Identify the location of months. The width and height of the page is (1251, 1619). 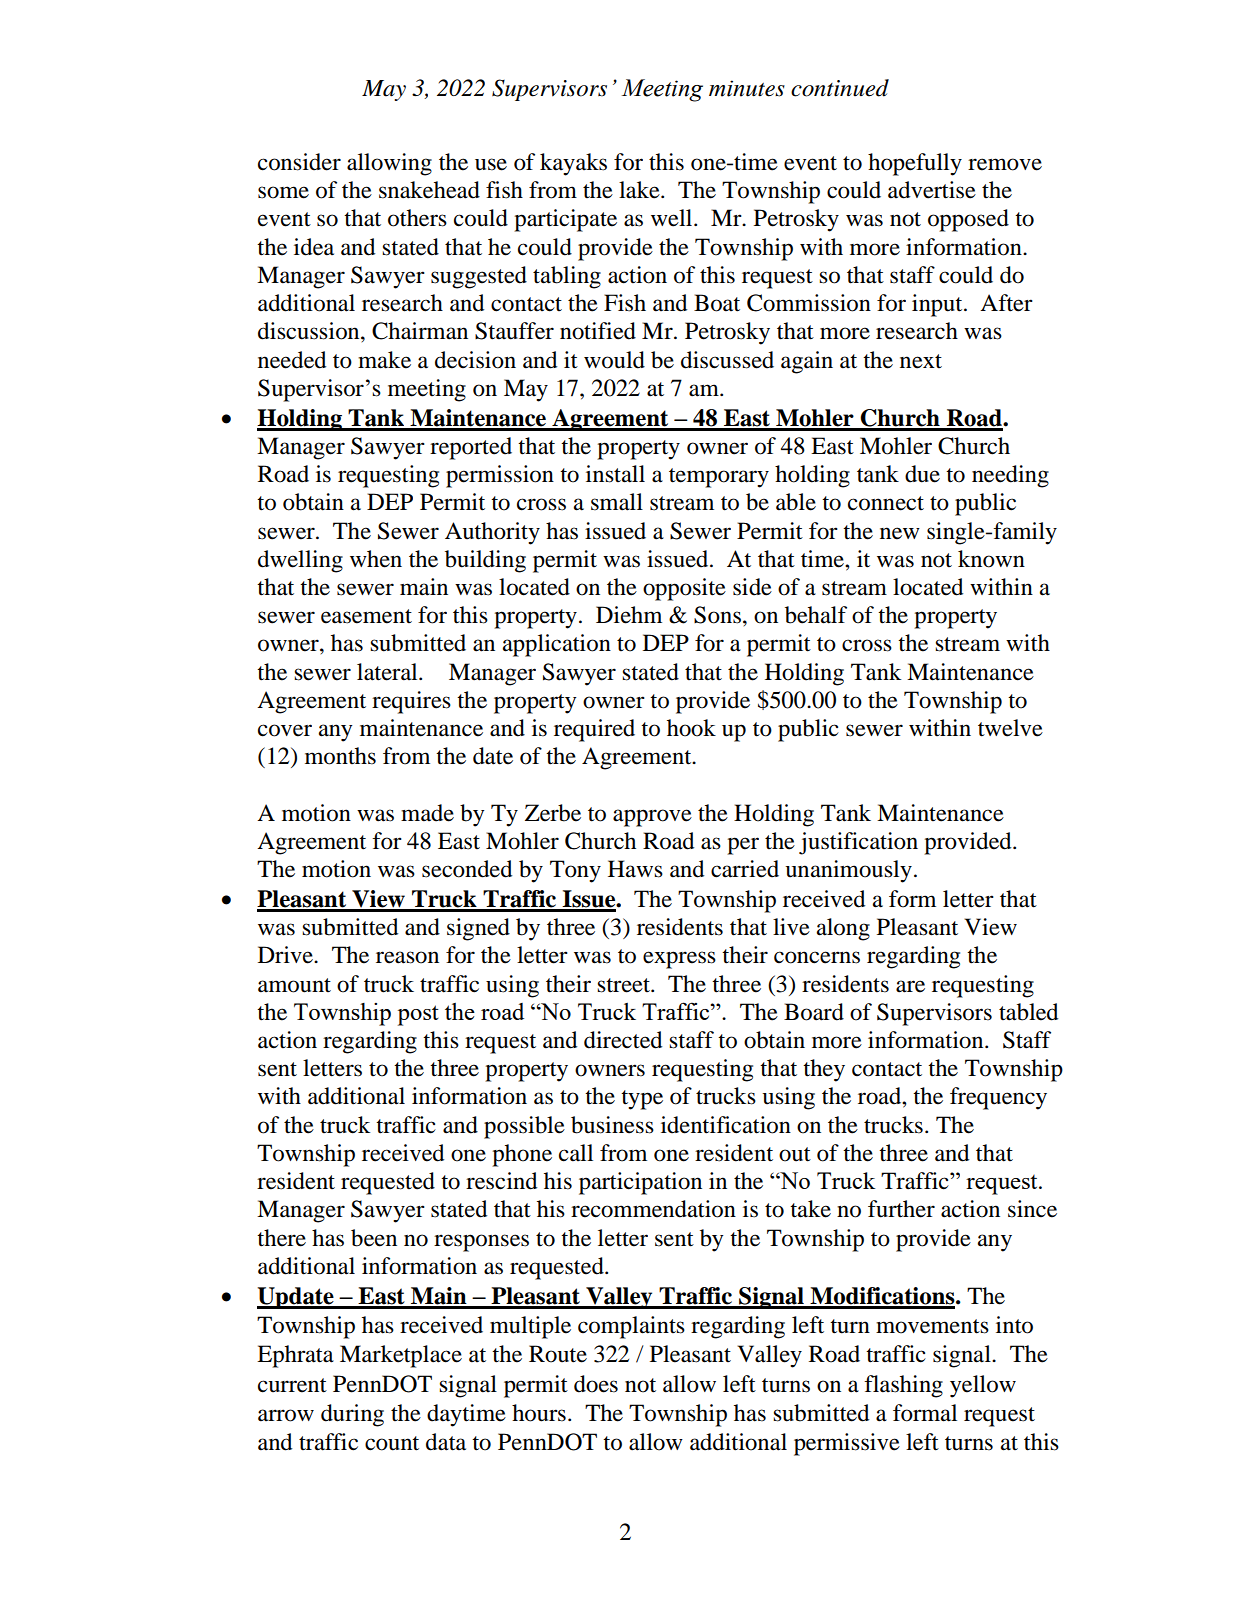
(340, 756).
